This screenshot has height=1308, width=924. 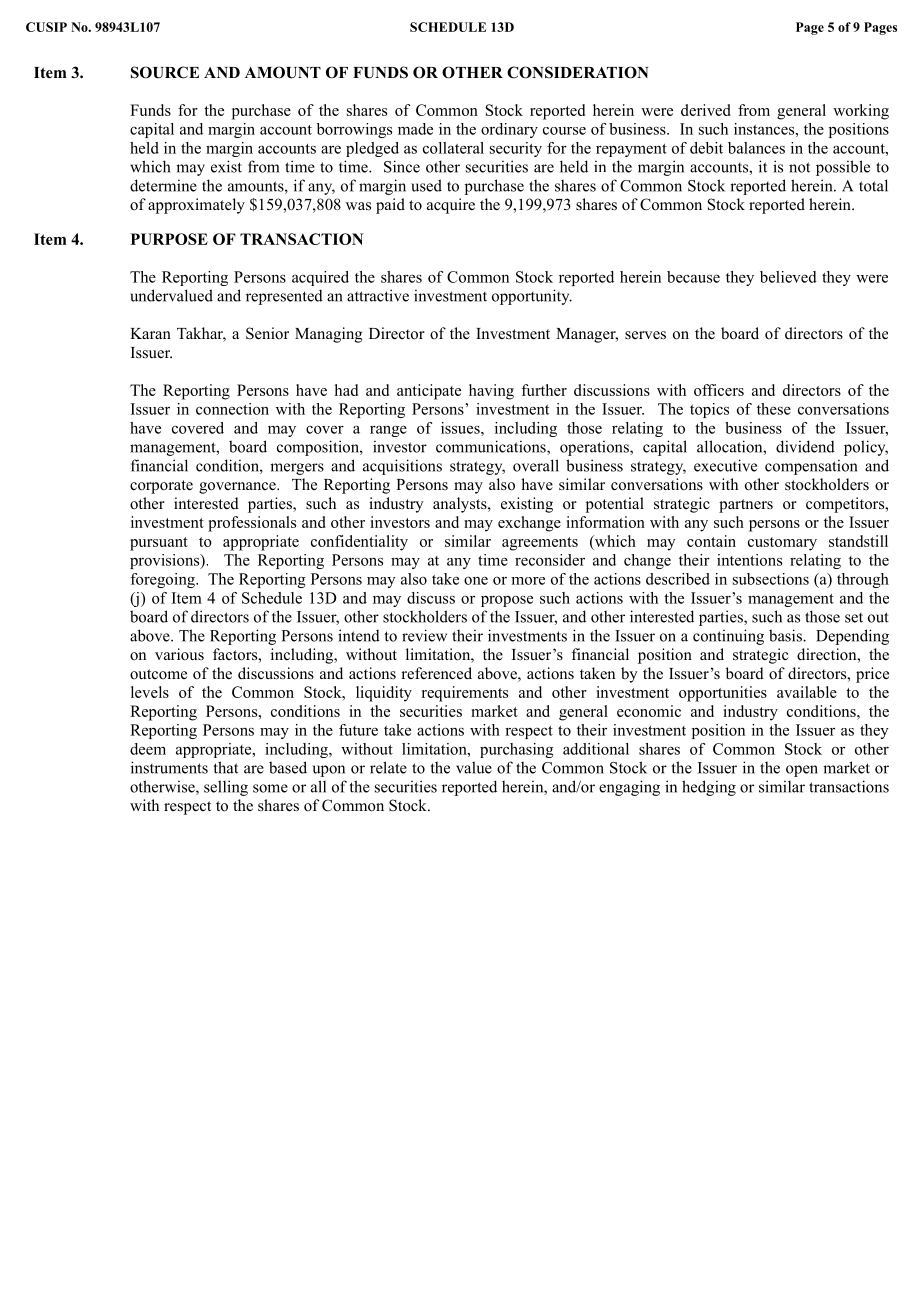 I want to click on agreements, so click(x=540, y=544).
